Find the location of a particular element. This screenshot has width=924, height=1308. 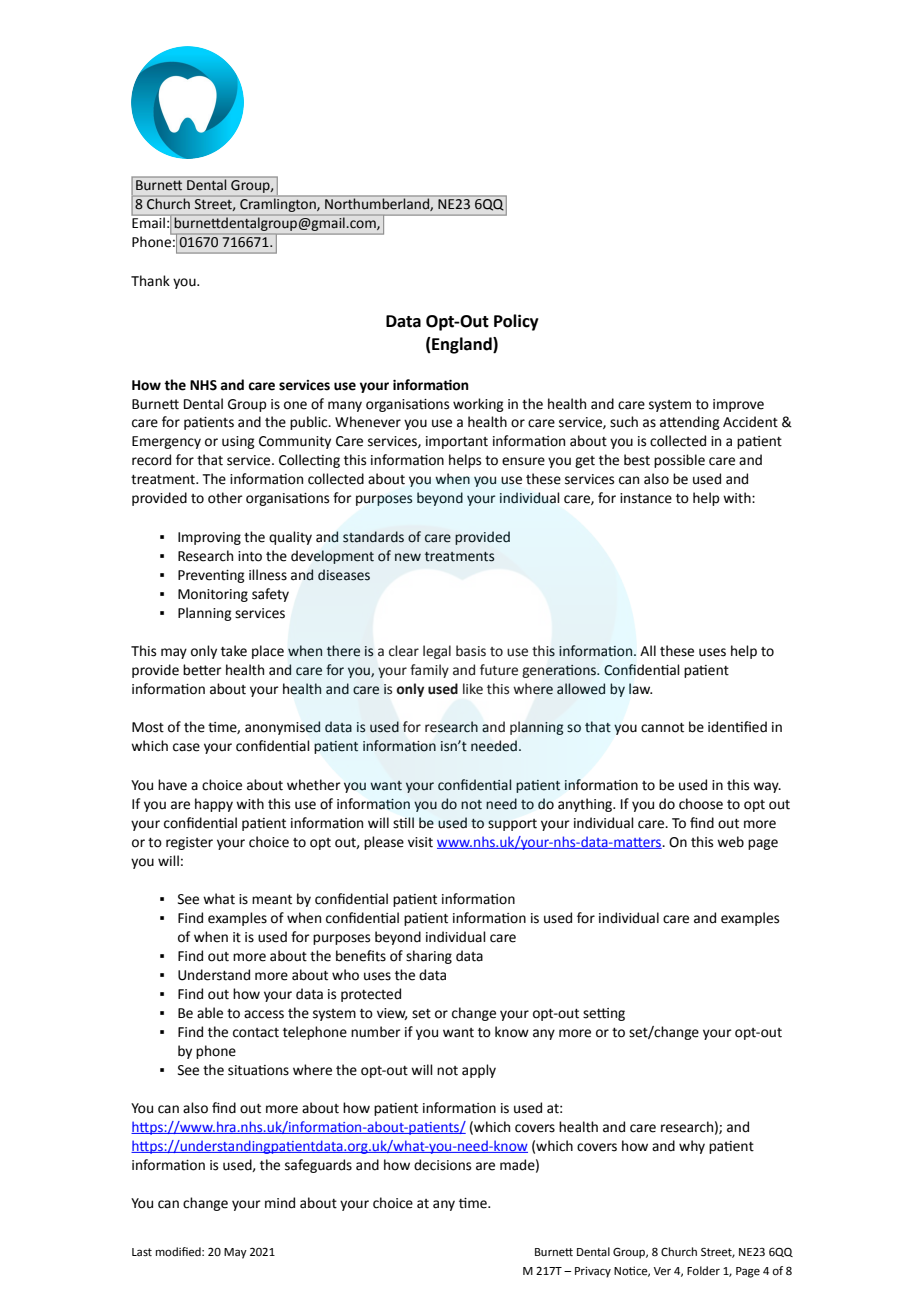

decisions is located at coordinates (442, 1165).
